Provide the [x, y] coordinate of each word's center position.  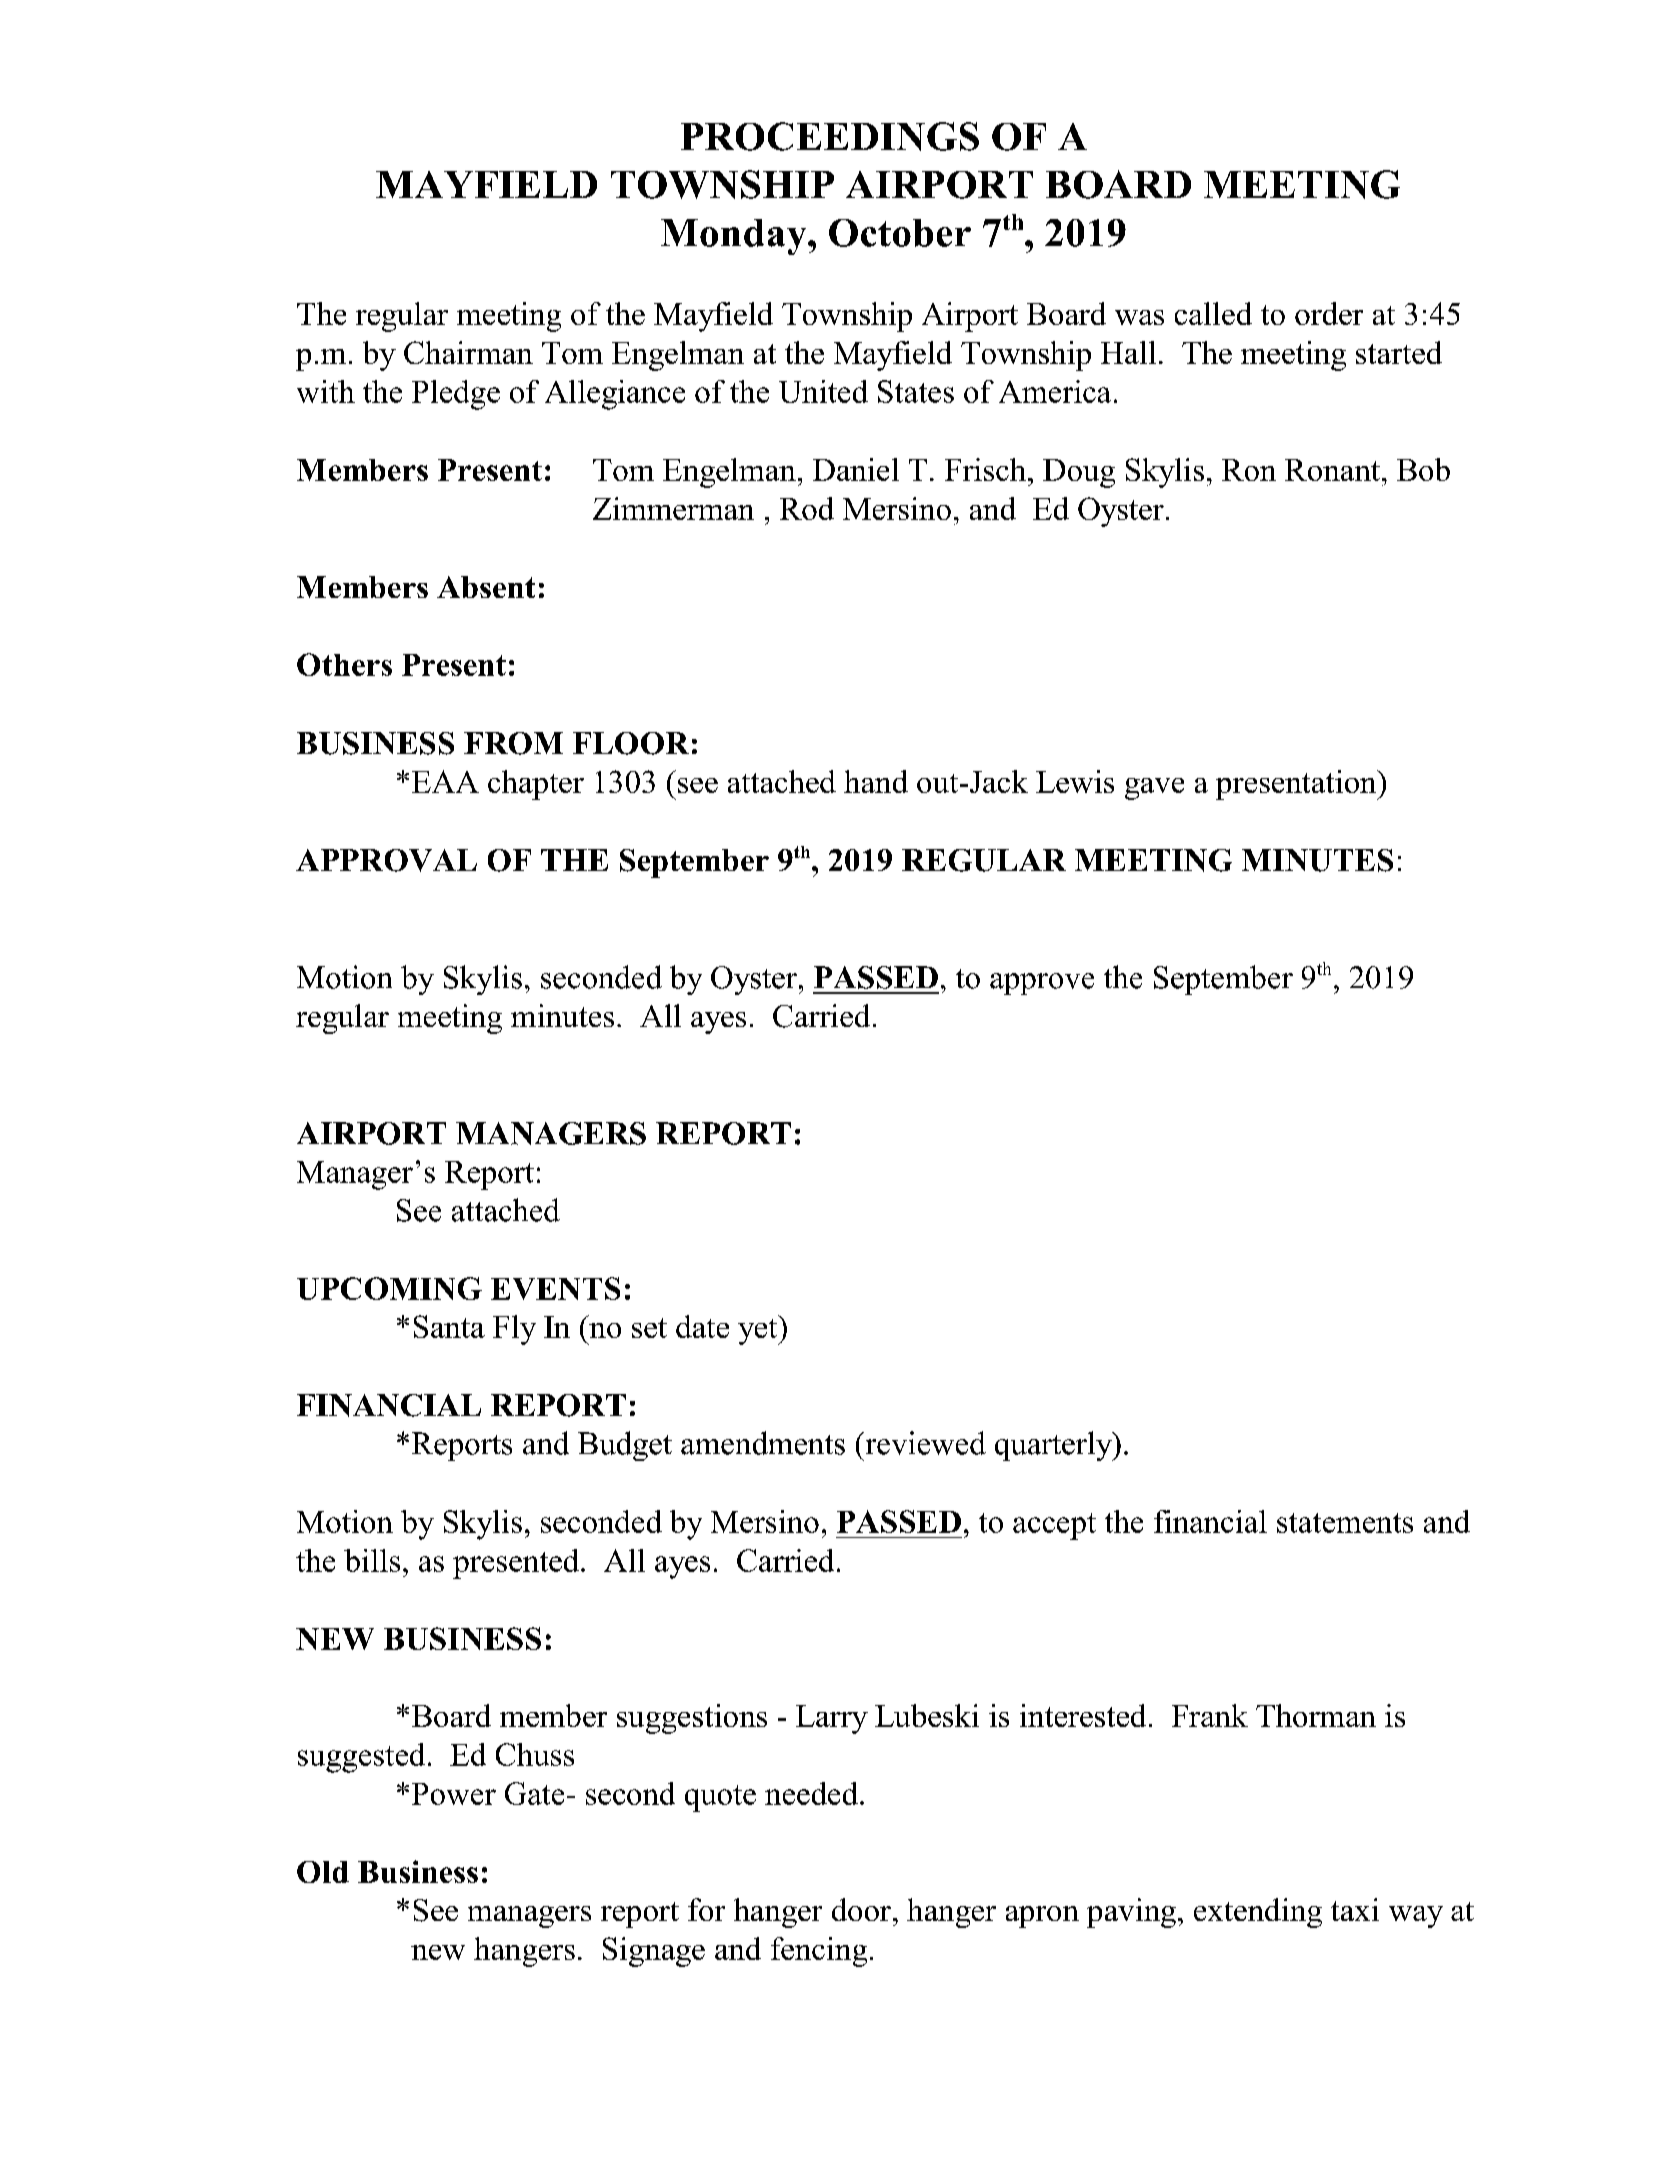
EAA [445, 781]
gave [1154, 789]
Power [454, 1794]
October [900, 233]
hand [876, 781]
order [1329, 313]
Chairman [468, 352]
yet [759, 1330]
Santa [449, 1326]
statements [1345, 1523]
